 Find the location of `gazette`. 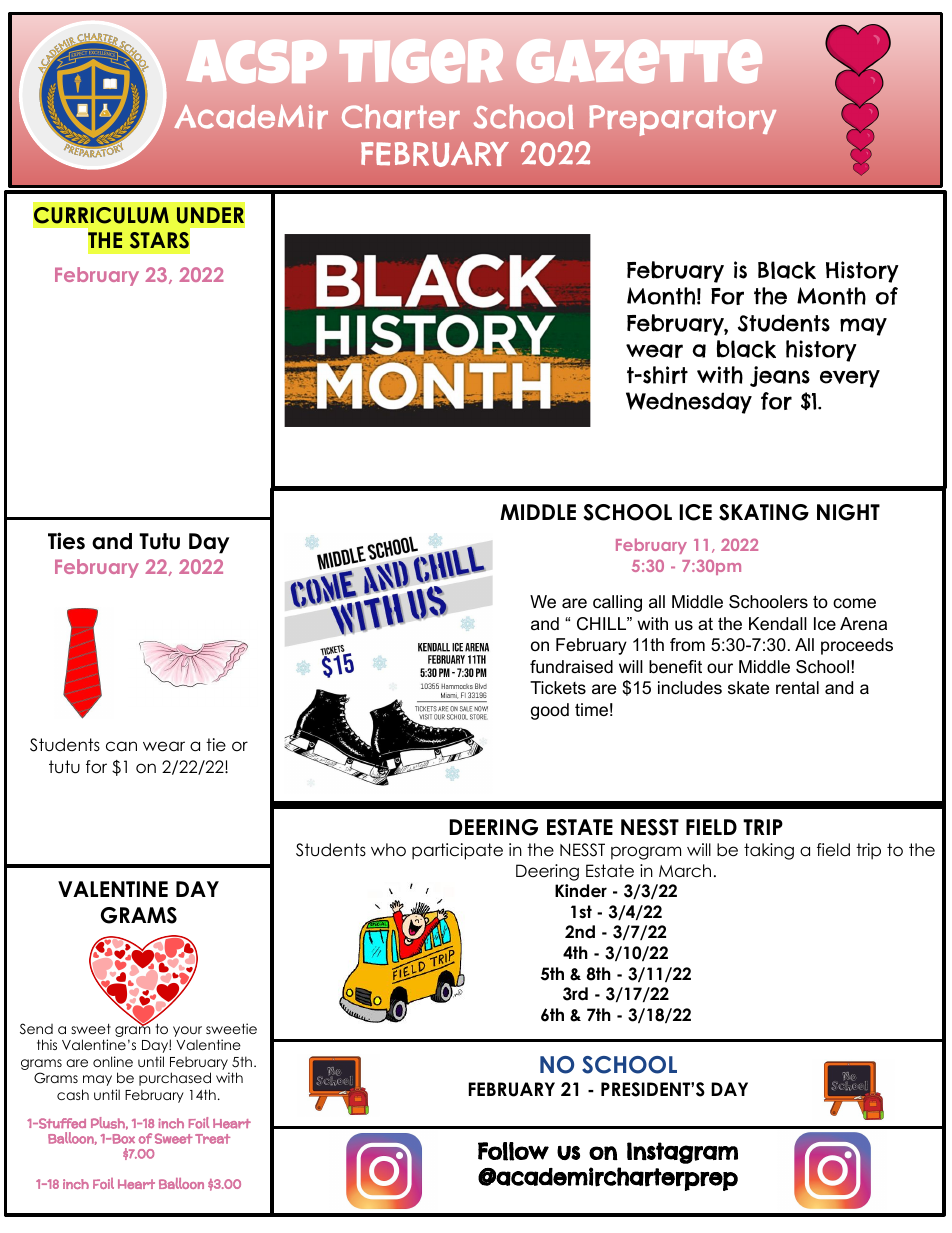

gazette is located at coordinates (639, 61).
